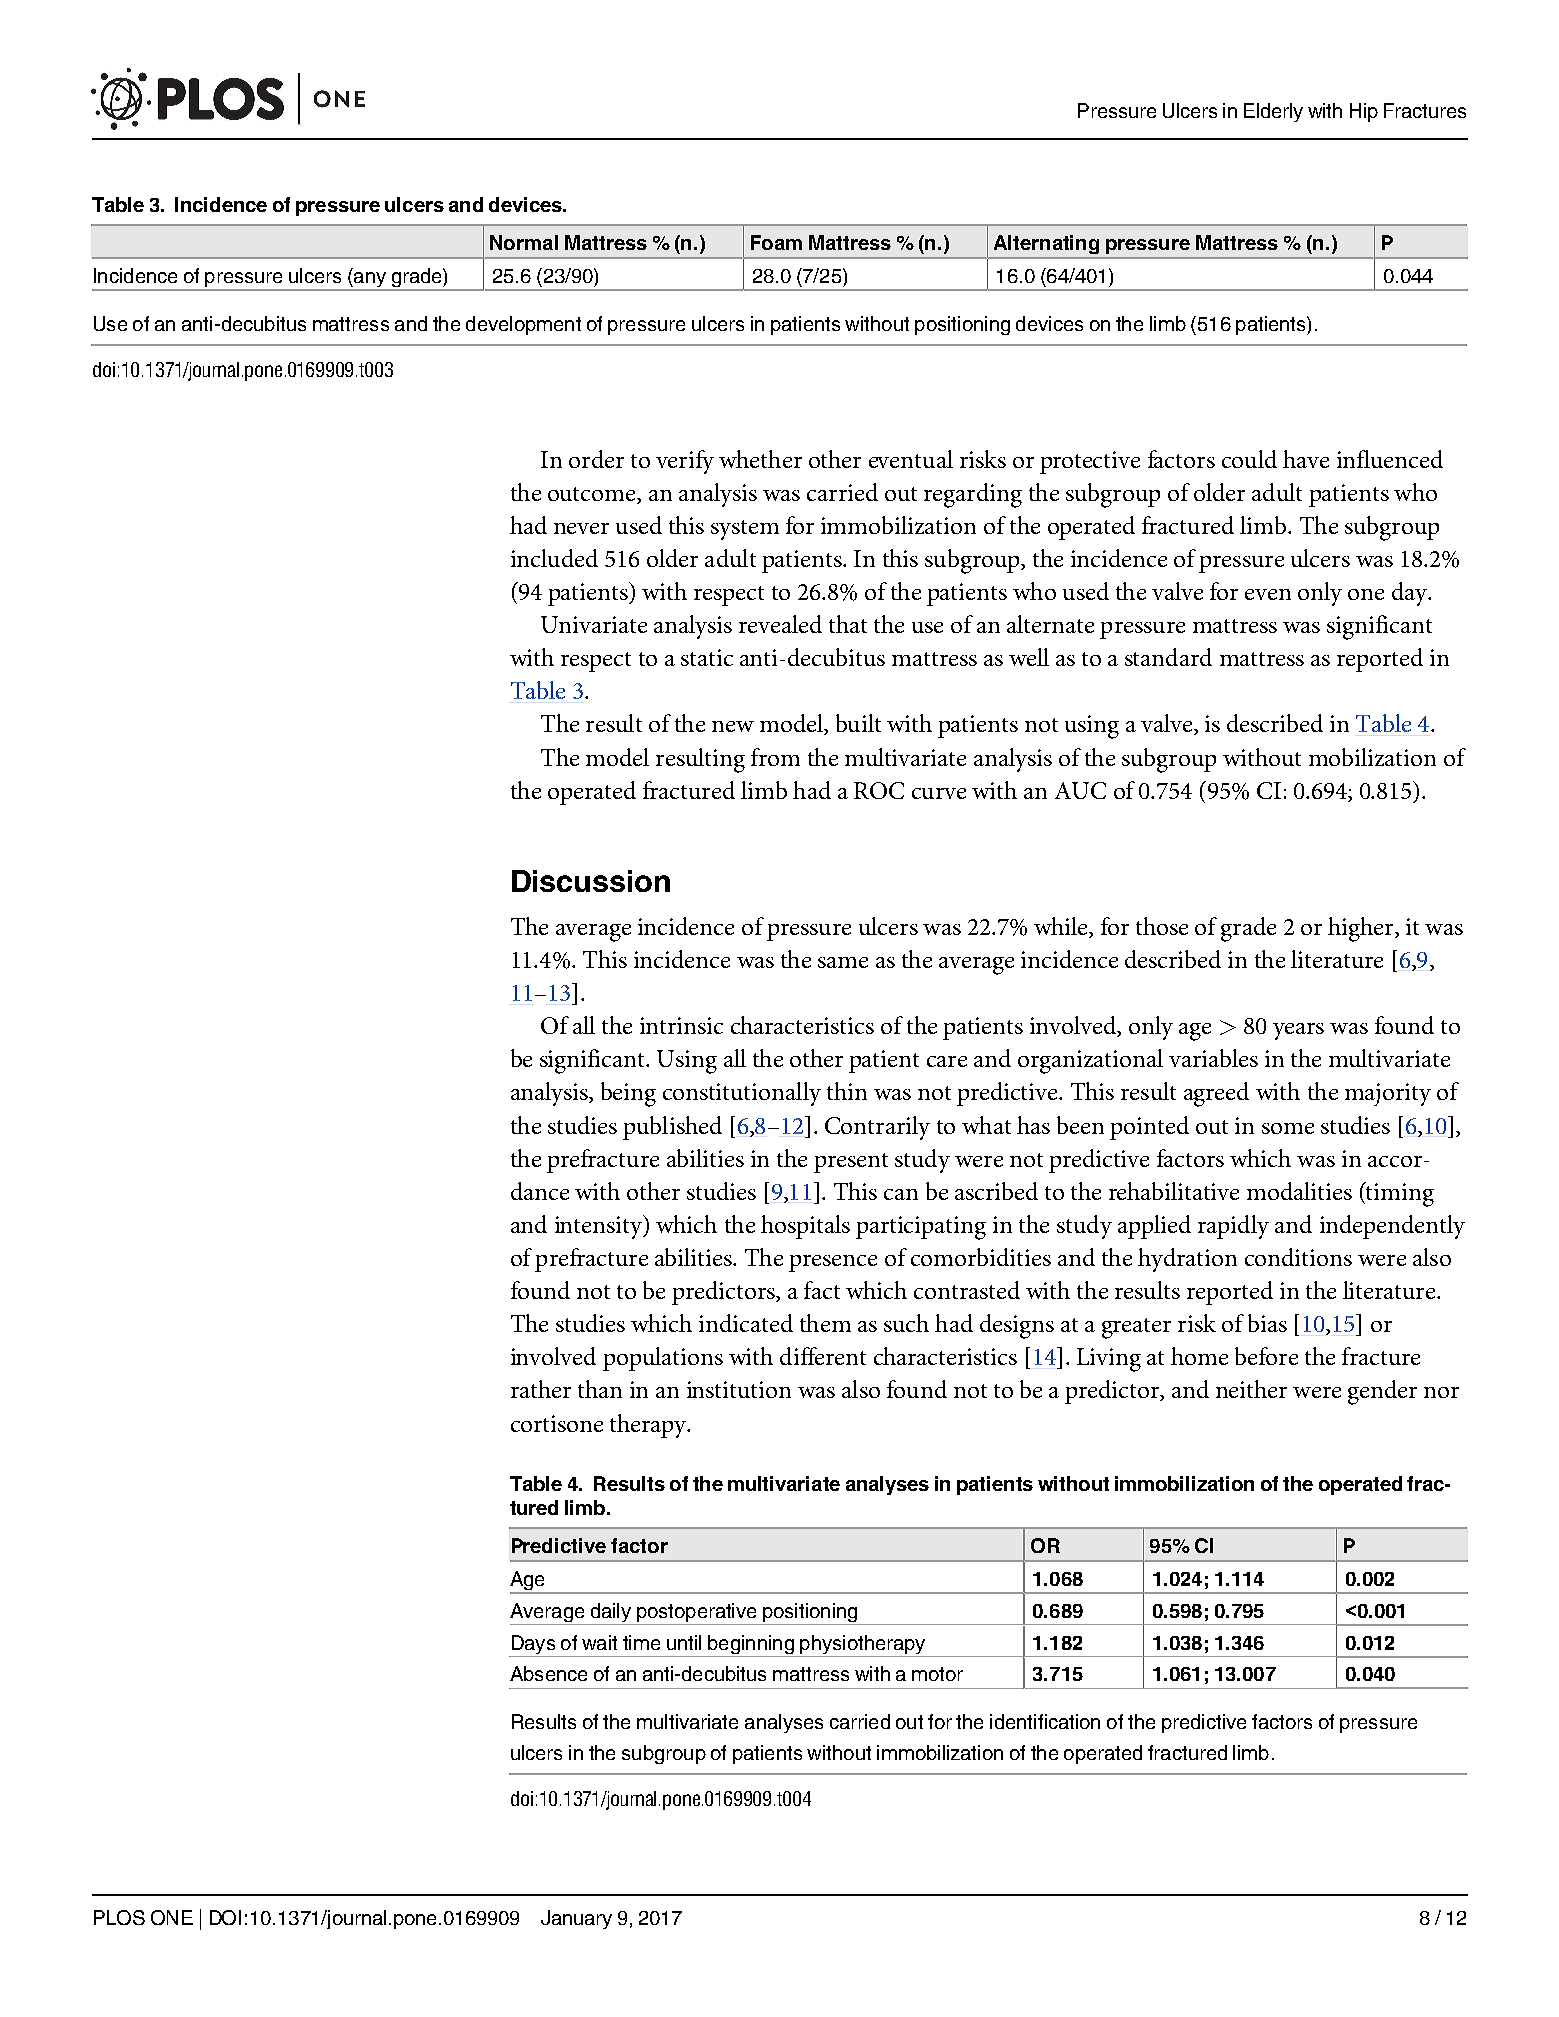  What do you see at coordinates (1273, 112) in the screenshot?
I see `Elderly` at bounding box center [1273, 112].
